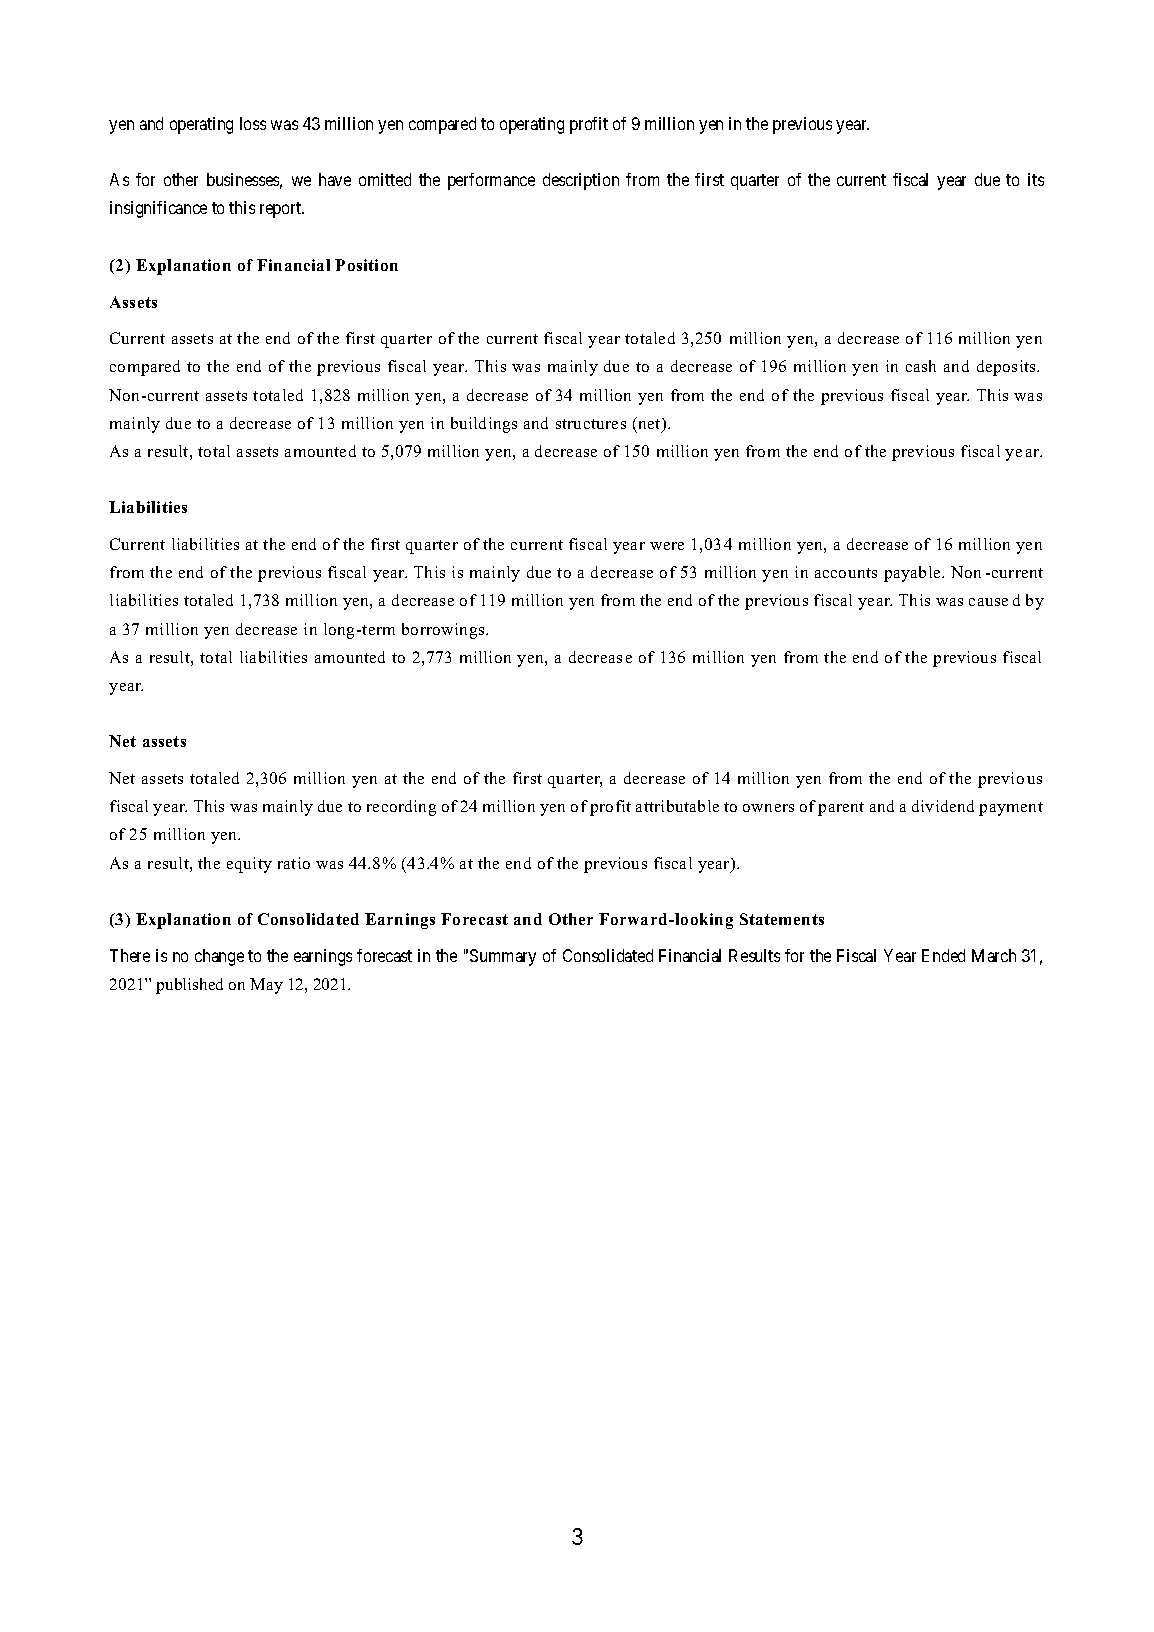  I want to click on loss, so click(253, 123).
